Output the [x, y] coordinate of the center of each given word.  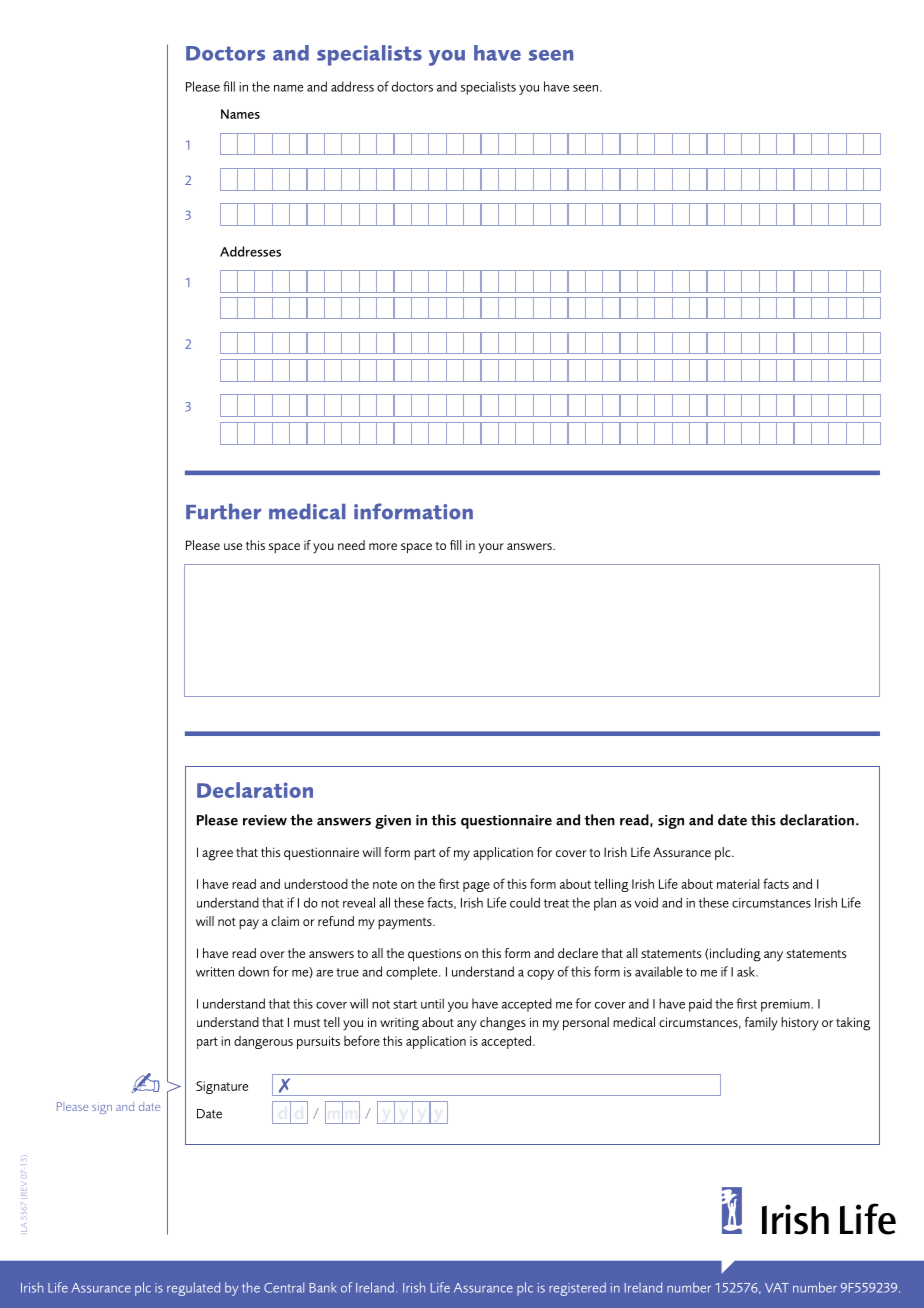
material [738, 884]
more [383, 546]
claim [285, 921]
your [491, 548]
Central [284, 1287]
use [233, 546]
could [525, 902]
